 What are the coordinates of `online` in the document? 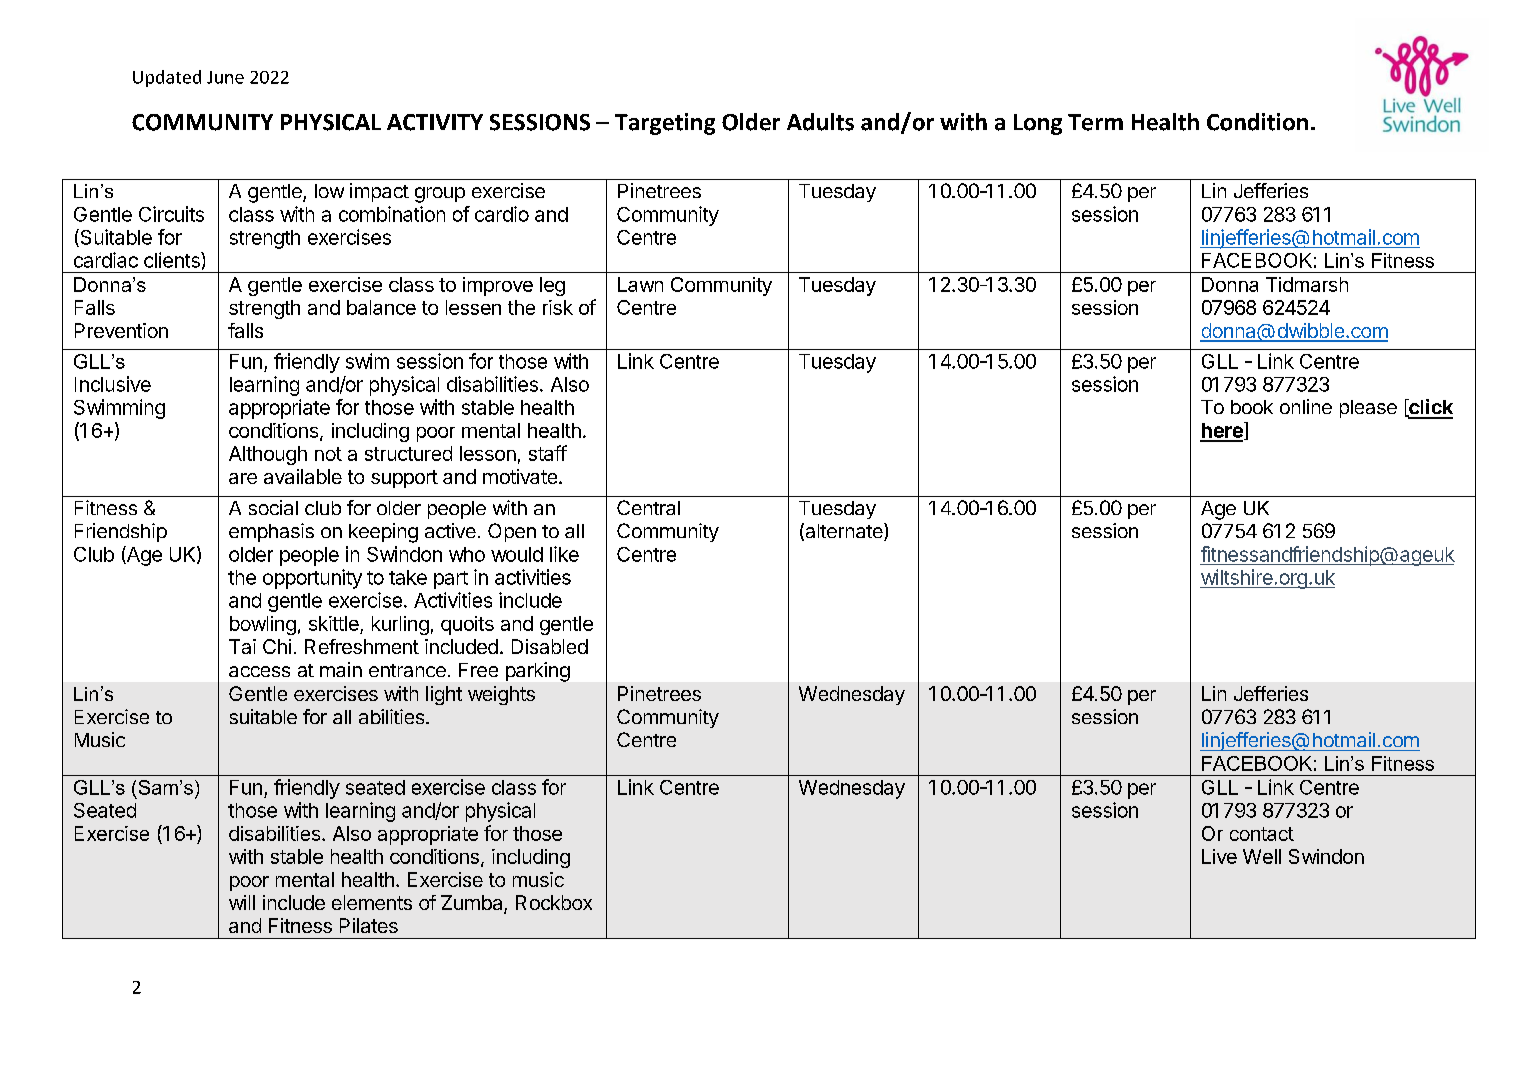 It's located at (1306, 406).
